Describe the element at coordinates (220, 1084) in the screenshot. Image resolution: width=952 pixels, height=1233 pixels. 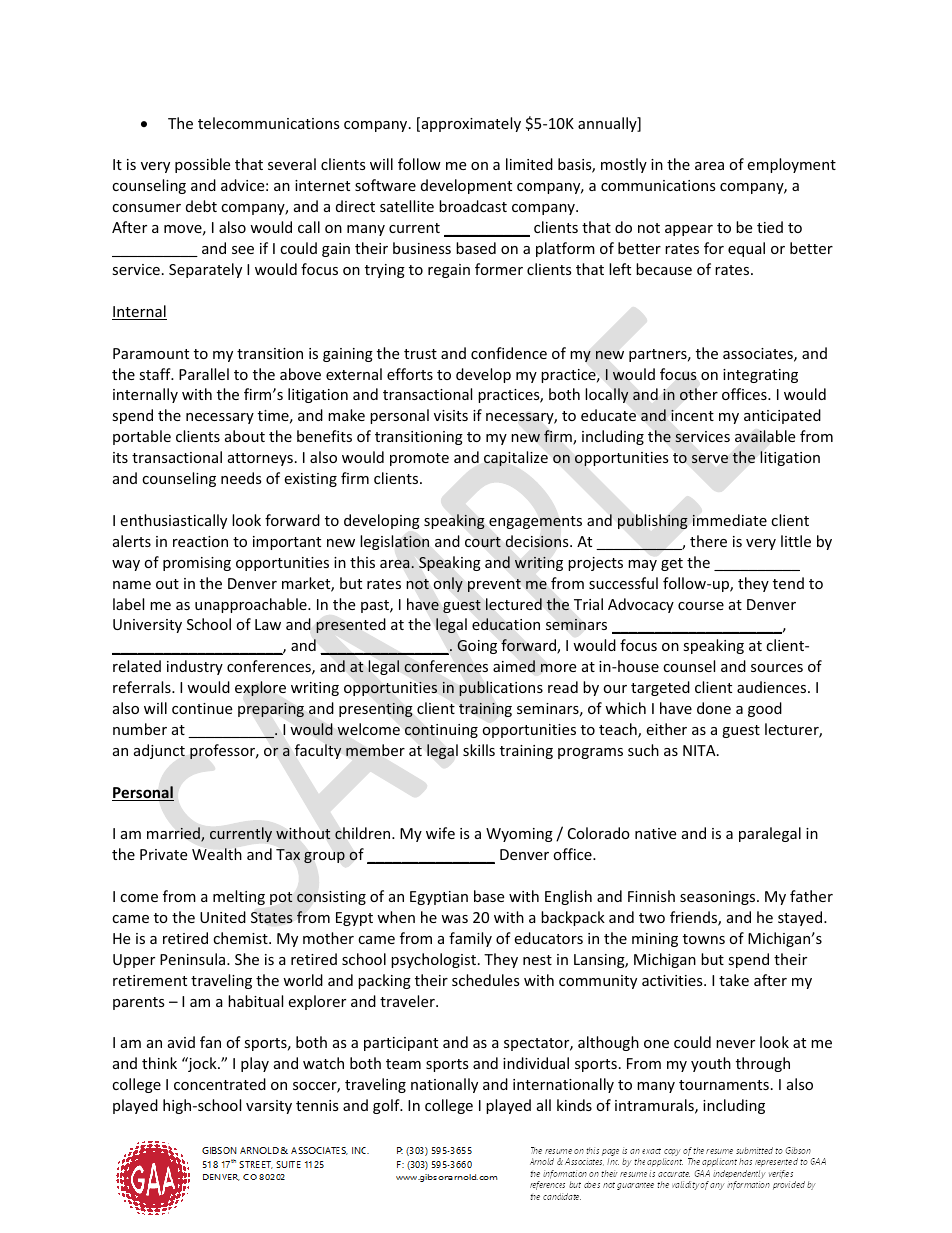
I see `concentrated` at that location.
